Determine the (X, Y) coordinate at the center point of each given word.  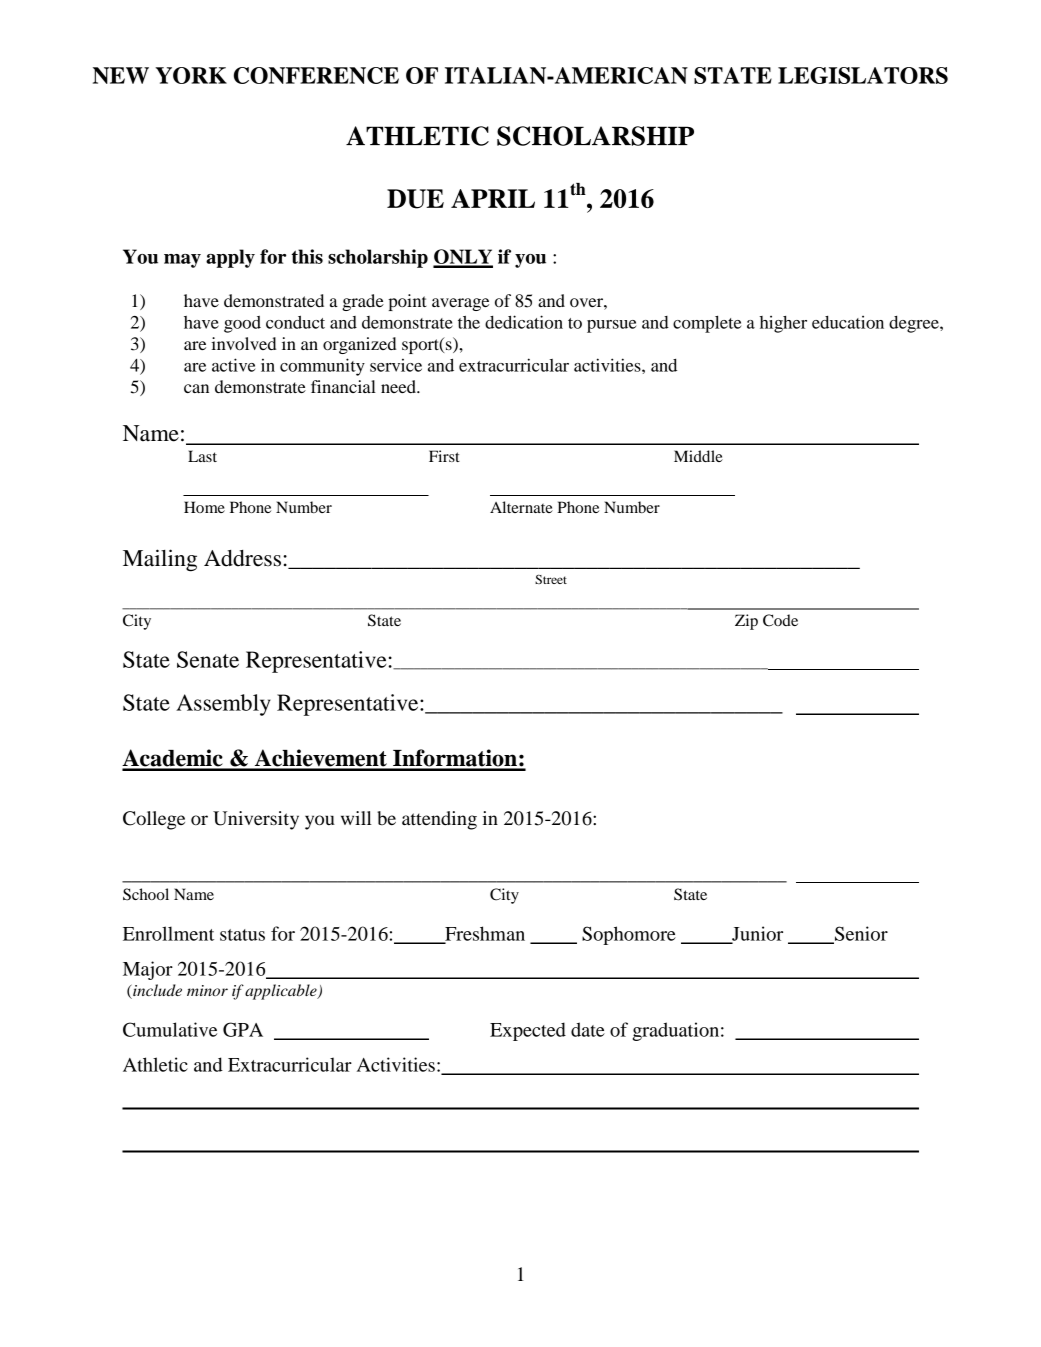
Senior (860, 934)
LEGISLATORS (863, 75)
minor (207, 990)
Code (780, 620)
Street (551, 579)
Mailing (160, 560)
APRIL (493, 198)
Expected (528, 1031)
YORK (191, 75)
